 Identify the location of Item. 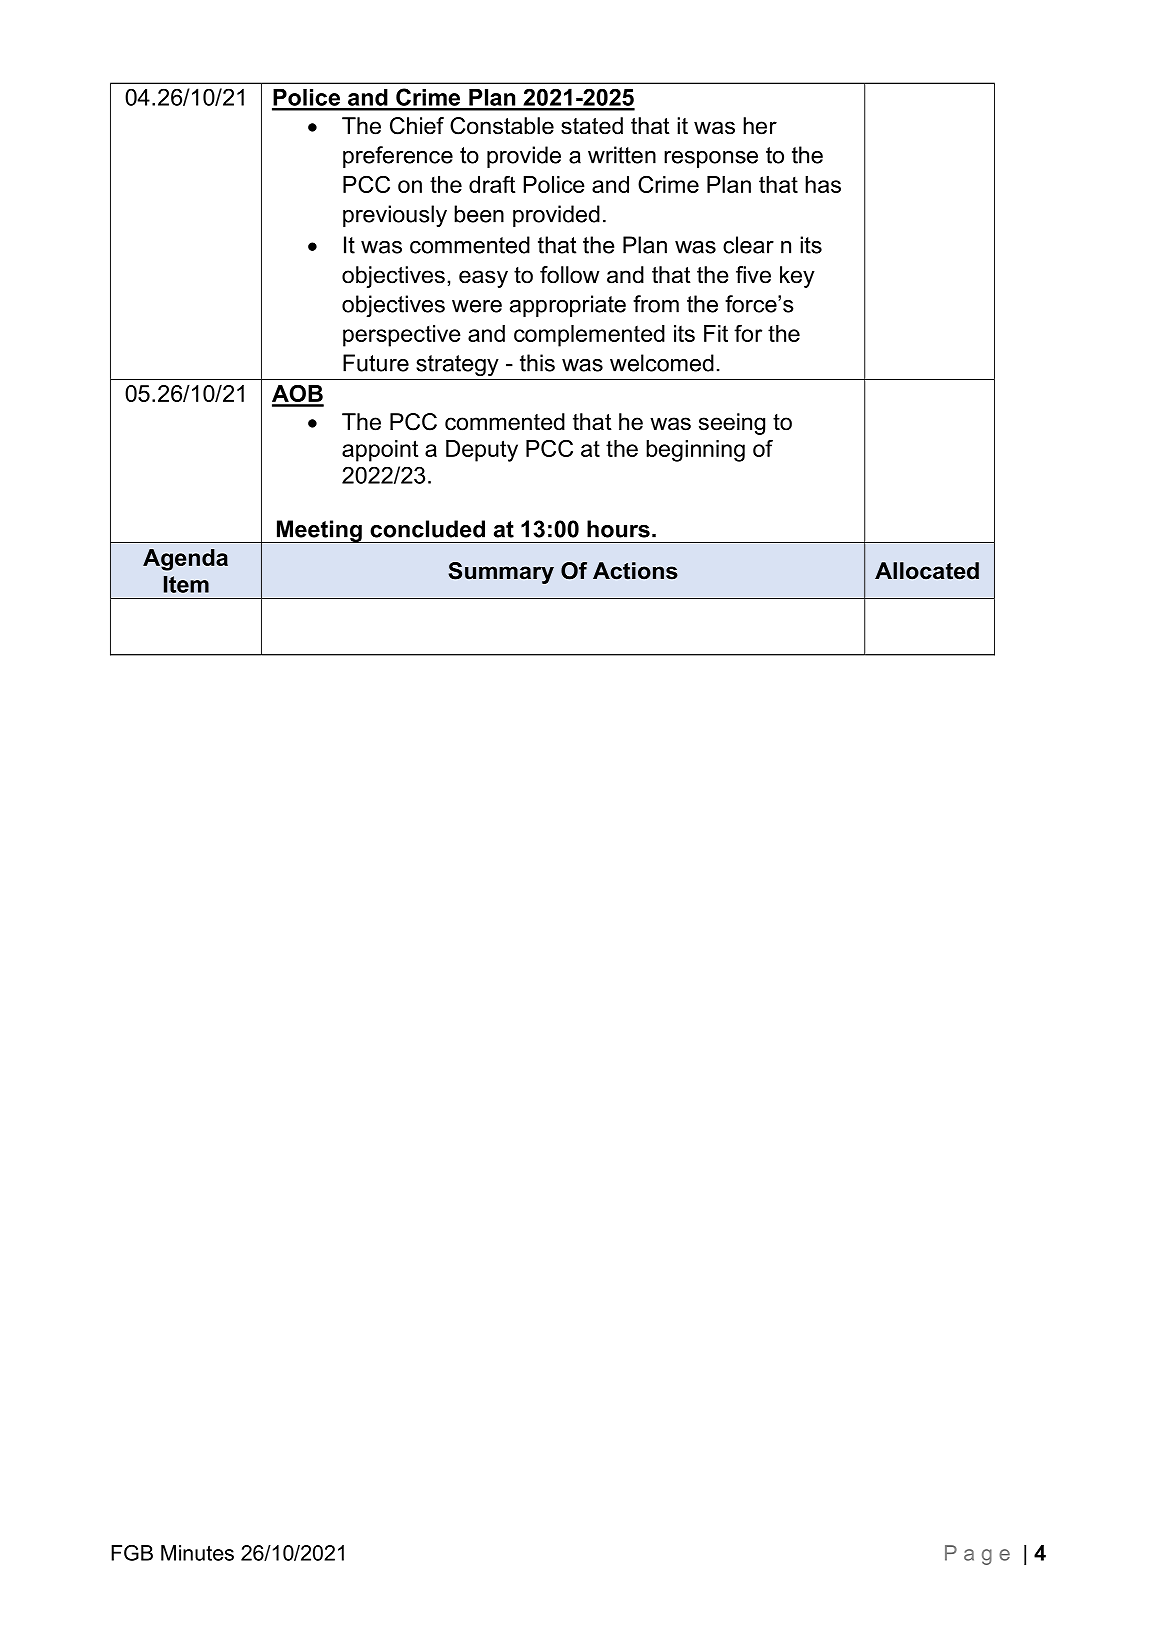
(186, 584).
